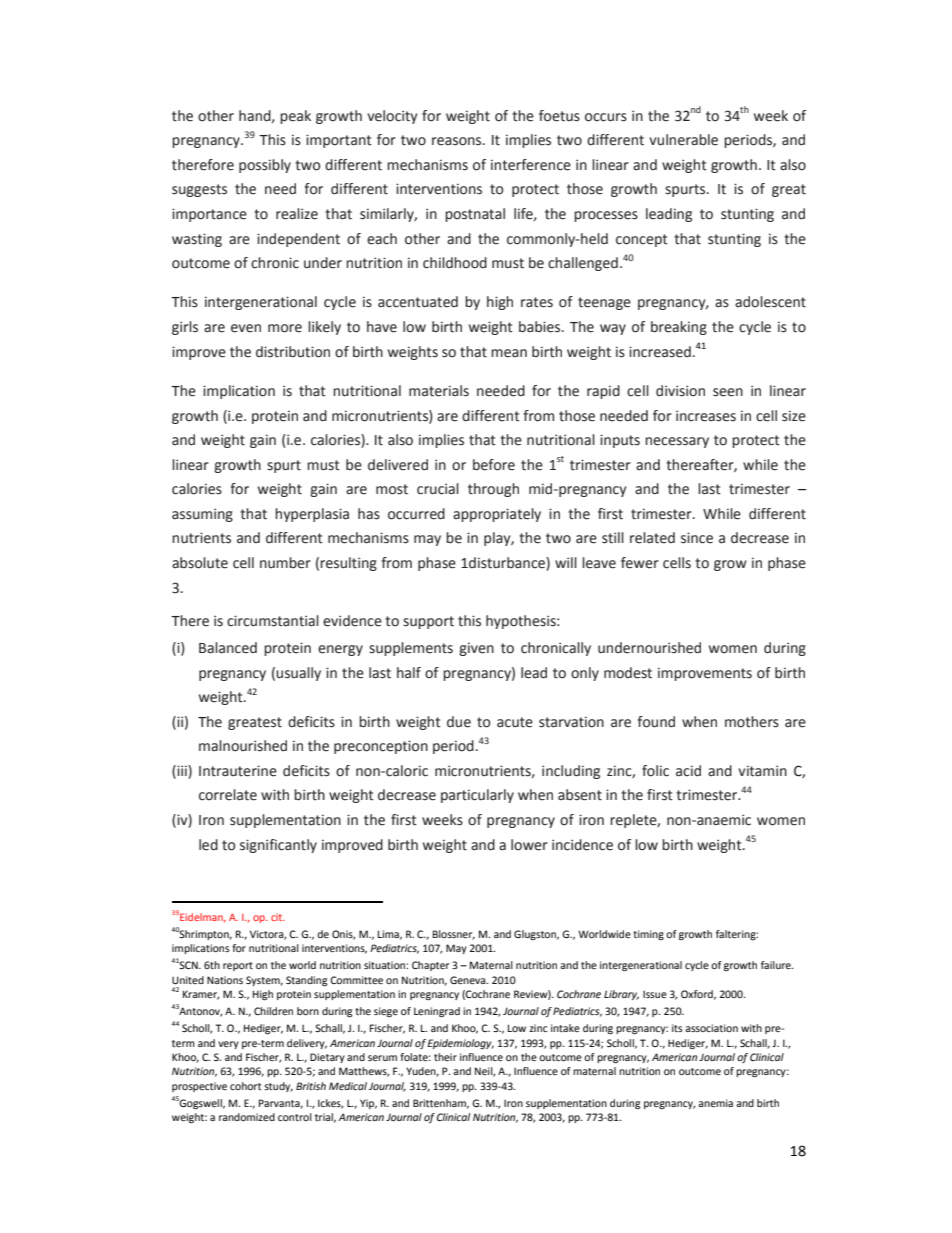  I want to click on their, so click(445, 1057).
